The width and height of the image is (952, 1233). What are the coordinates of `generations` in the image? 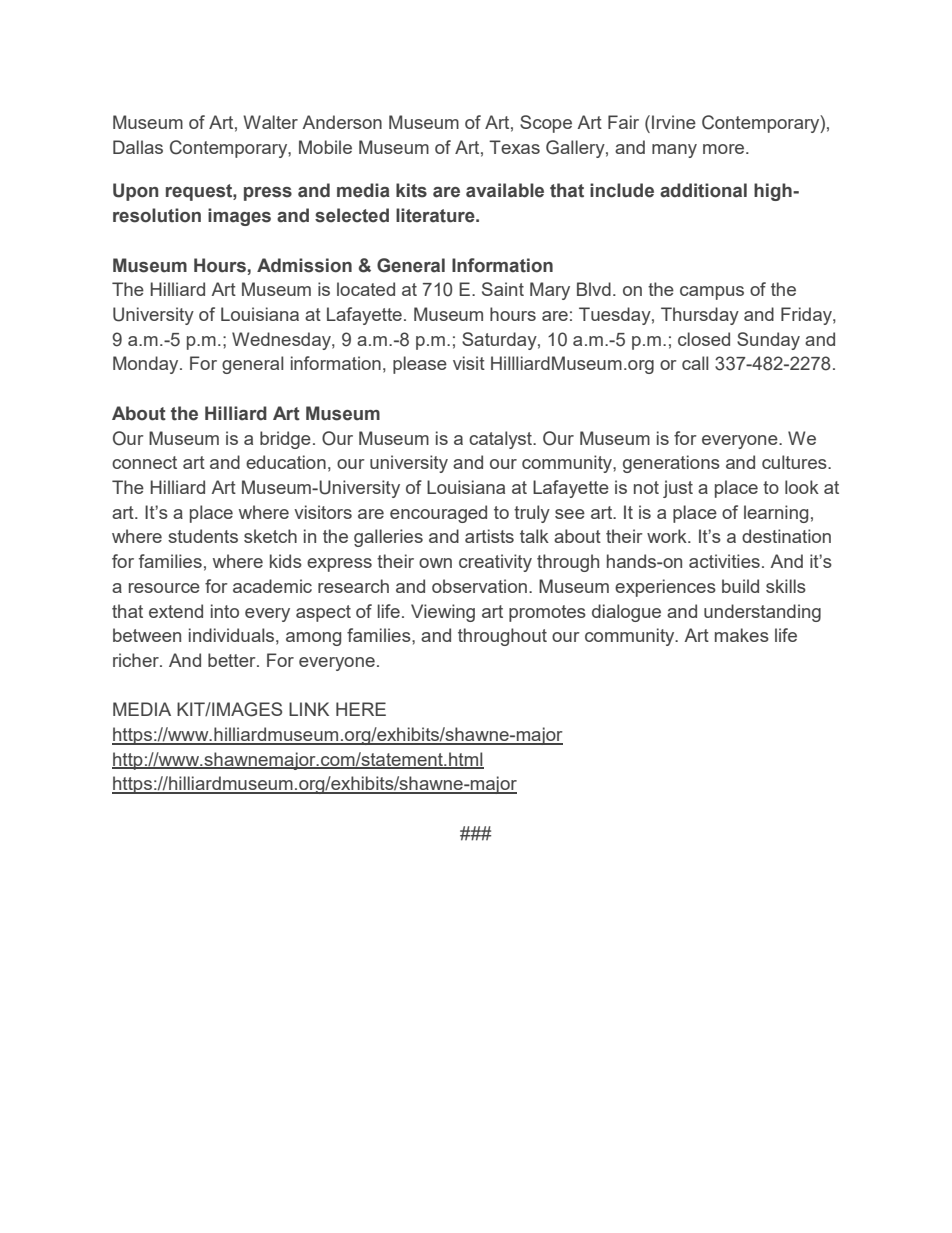 It's located at (671, 464).
